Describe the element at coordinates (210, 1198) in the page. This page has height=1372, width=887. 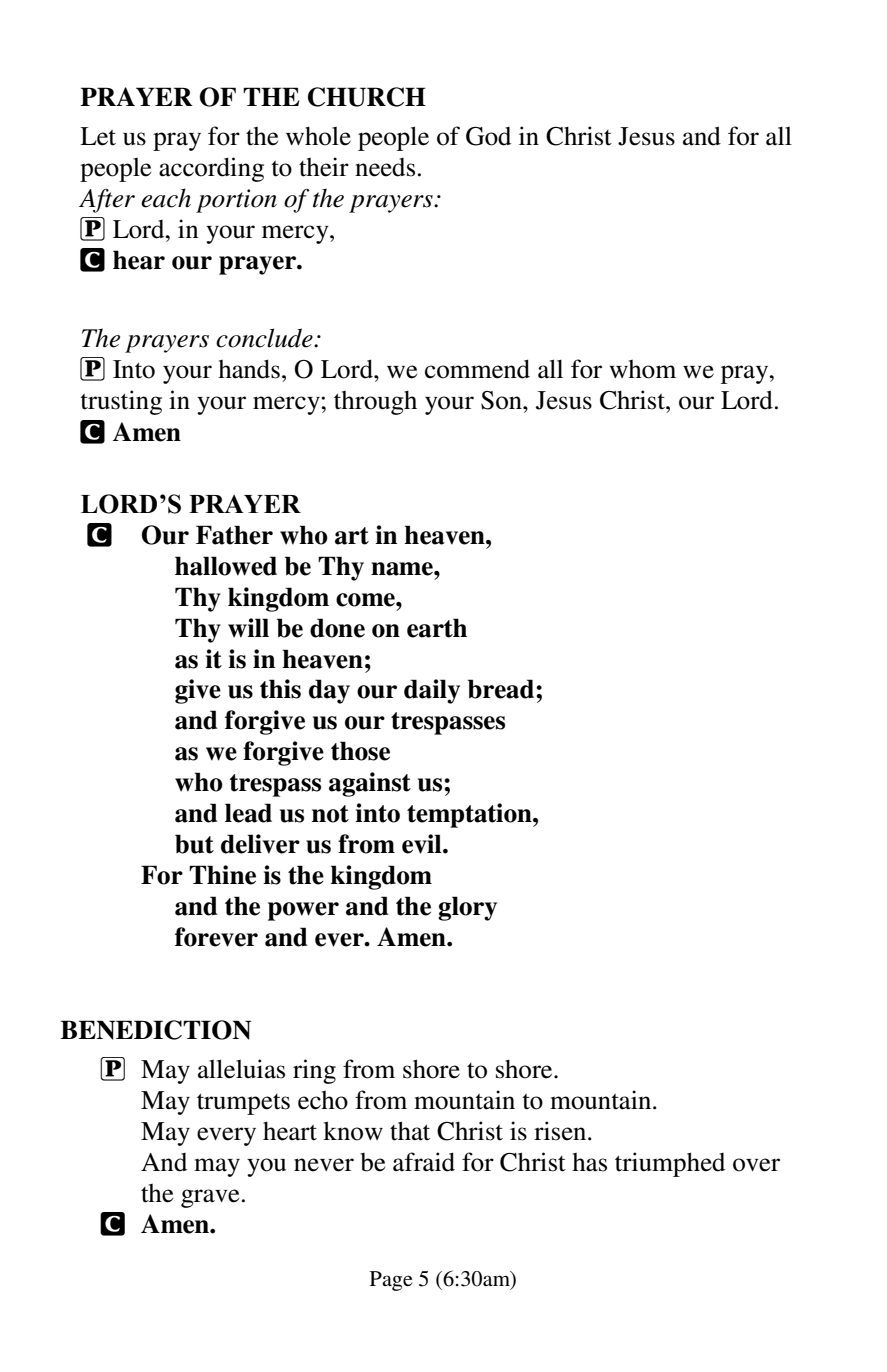
I see `grave` at that location.
